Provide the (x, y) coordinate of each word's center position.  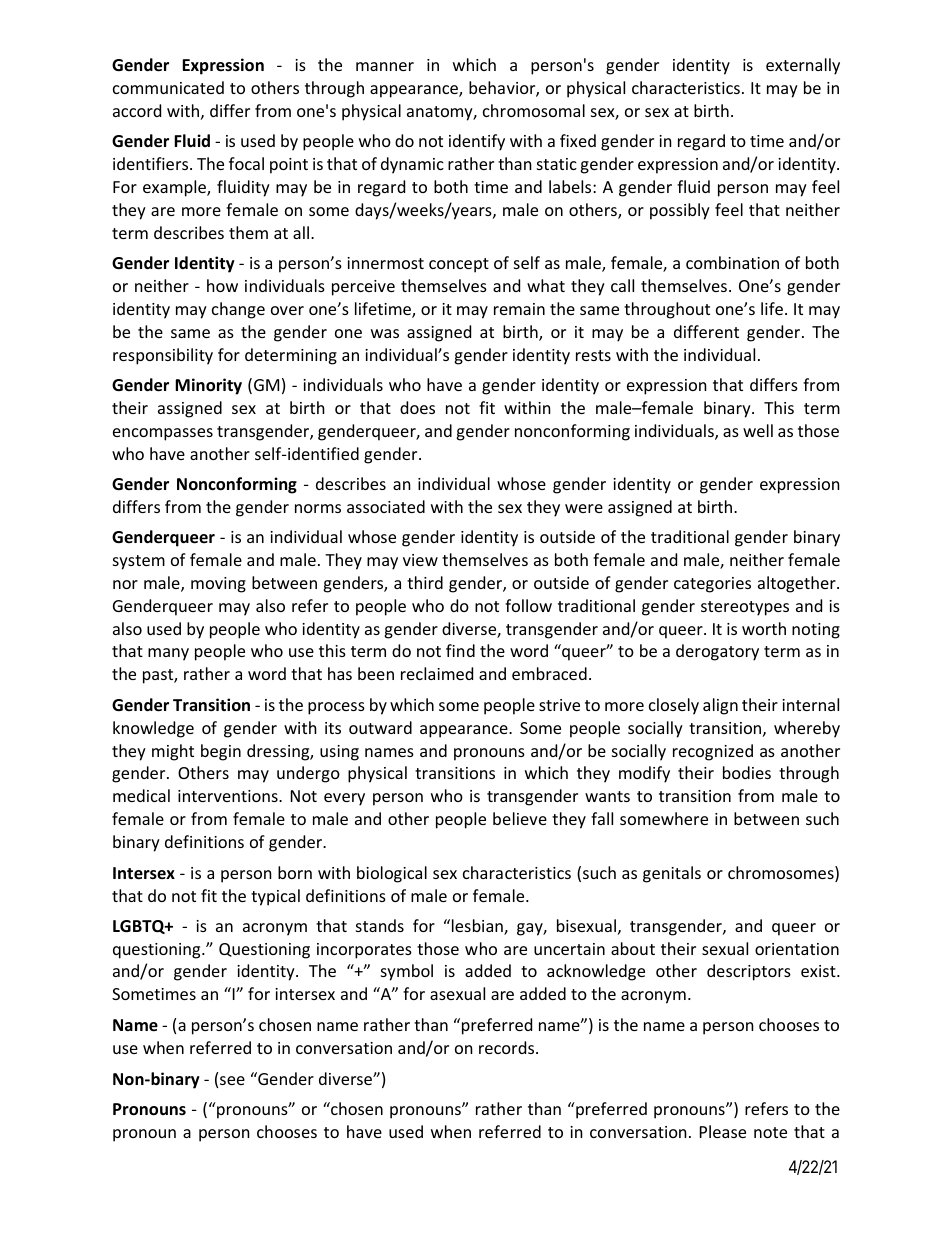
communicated (168, 87)
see (232, 1080)
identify (477, 142)
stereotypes (745, 608)
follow (528, 605)
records (508, 1047)
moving (218, 585)
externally (803, 66)
